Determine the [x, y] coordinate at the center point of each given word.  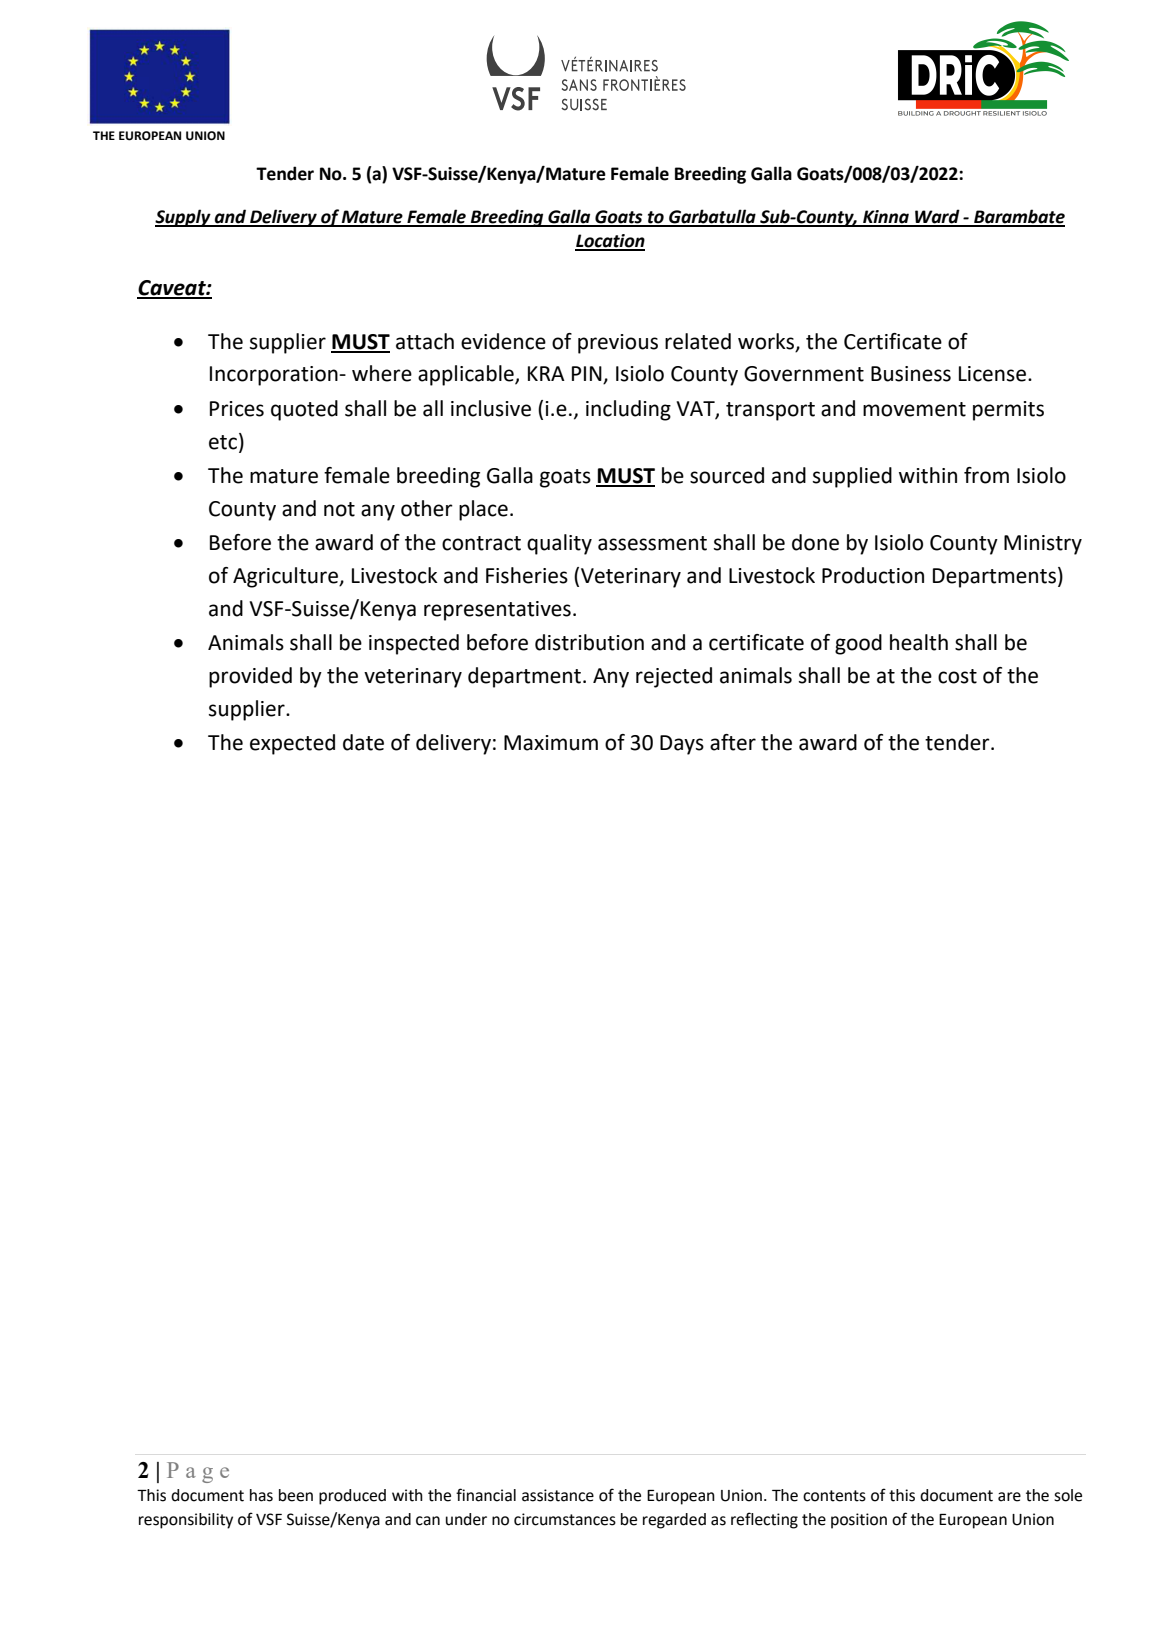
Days [682, 745]
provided [250, 677]
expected [292, 744]
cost [957, 676]
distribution [589, 642]
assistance [558, 1495]
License [994, 374]
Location [610, 242]
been [296, 1495]
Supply [184, 218]
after [733, 742]
